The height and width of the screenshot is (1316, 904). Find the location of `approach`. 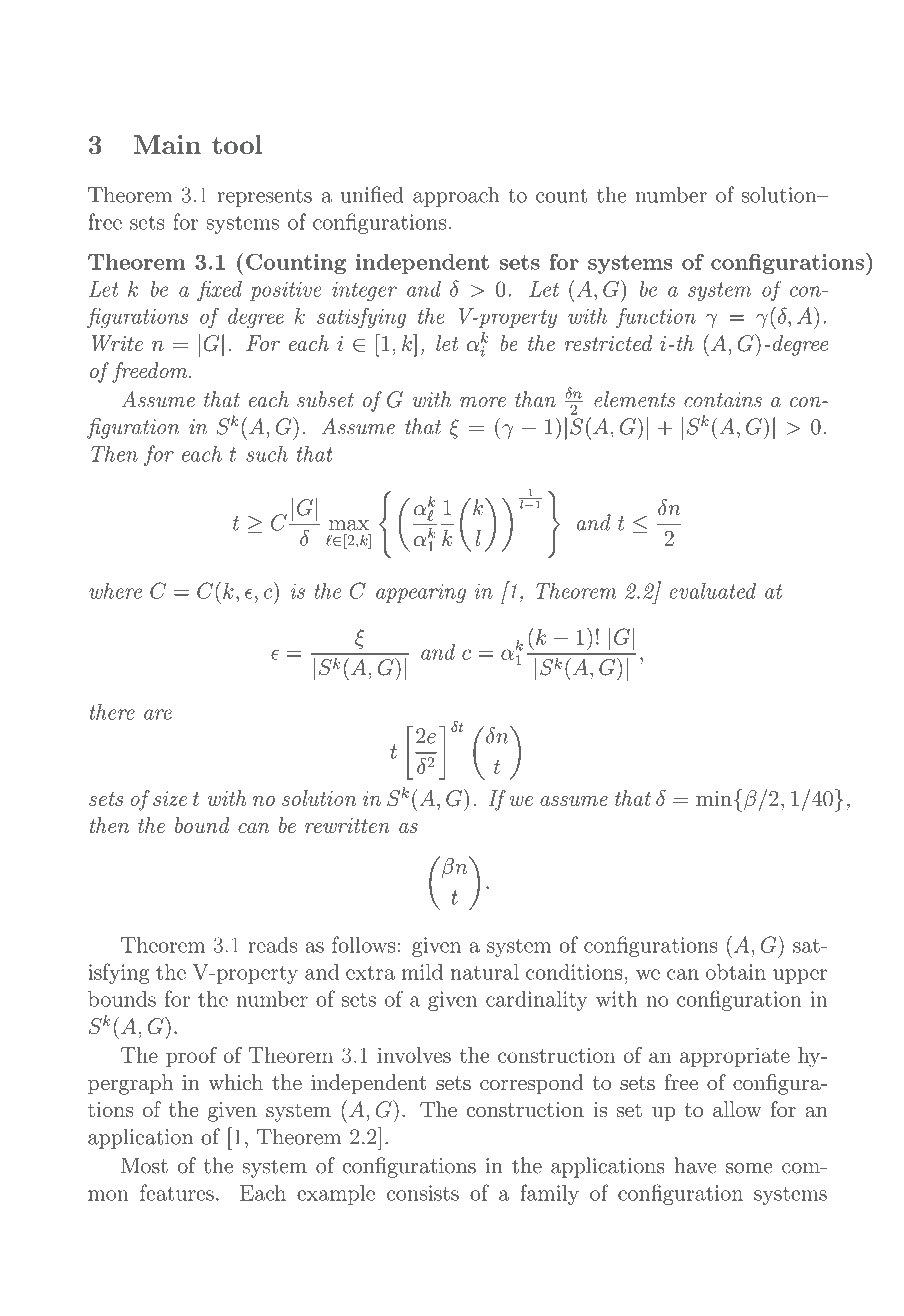

approach is located at coordinates (456, 196).
